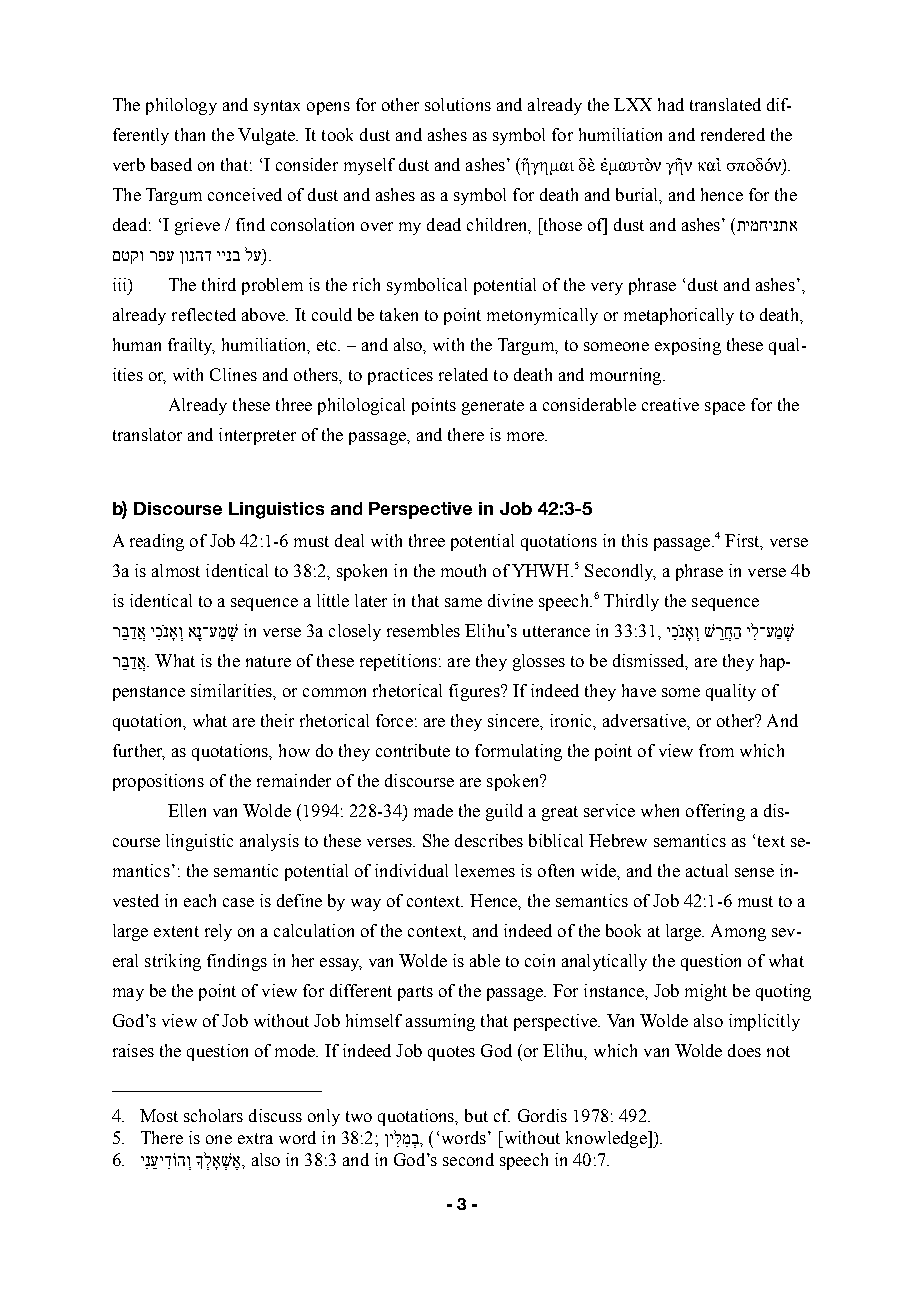 The width and height of the page is (924, 1308). What do you see at coordinates (733, 134) in the page?
I see `rendered` at bounding box center [733, 134].
